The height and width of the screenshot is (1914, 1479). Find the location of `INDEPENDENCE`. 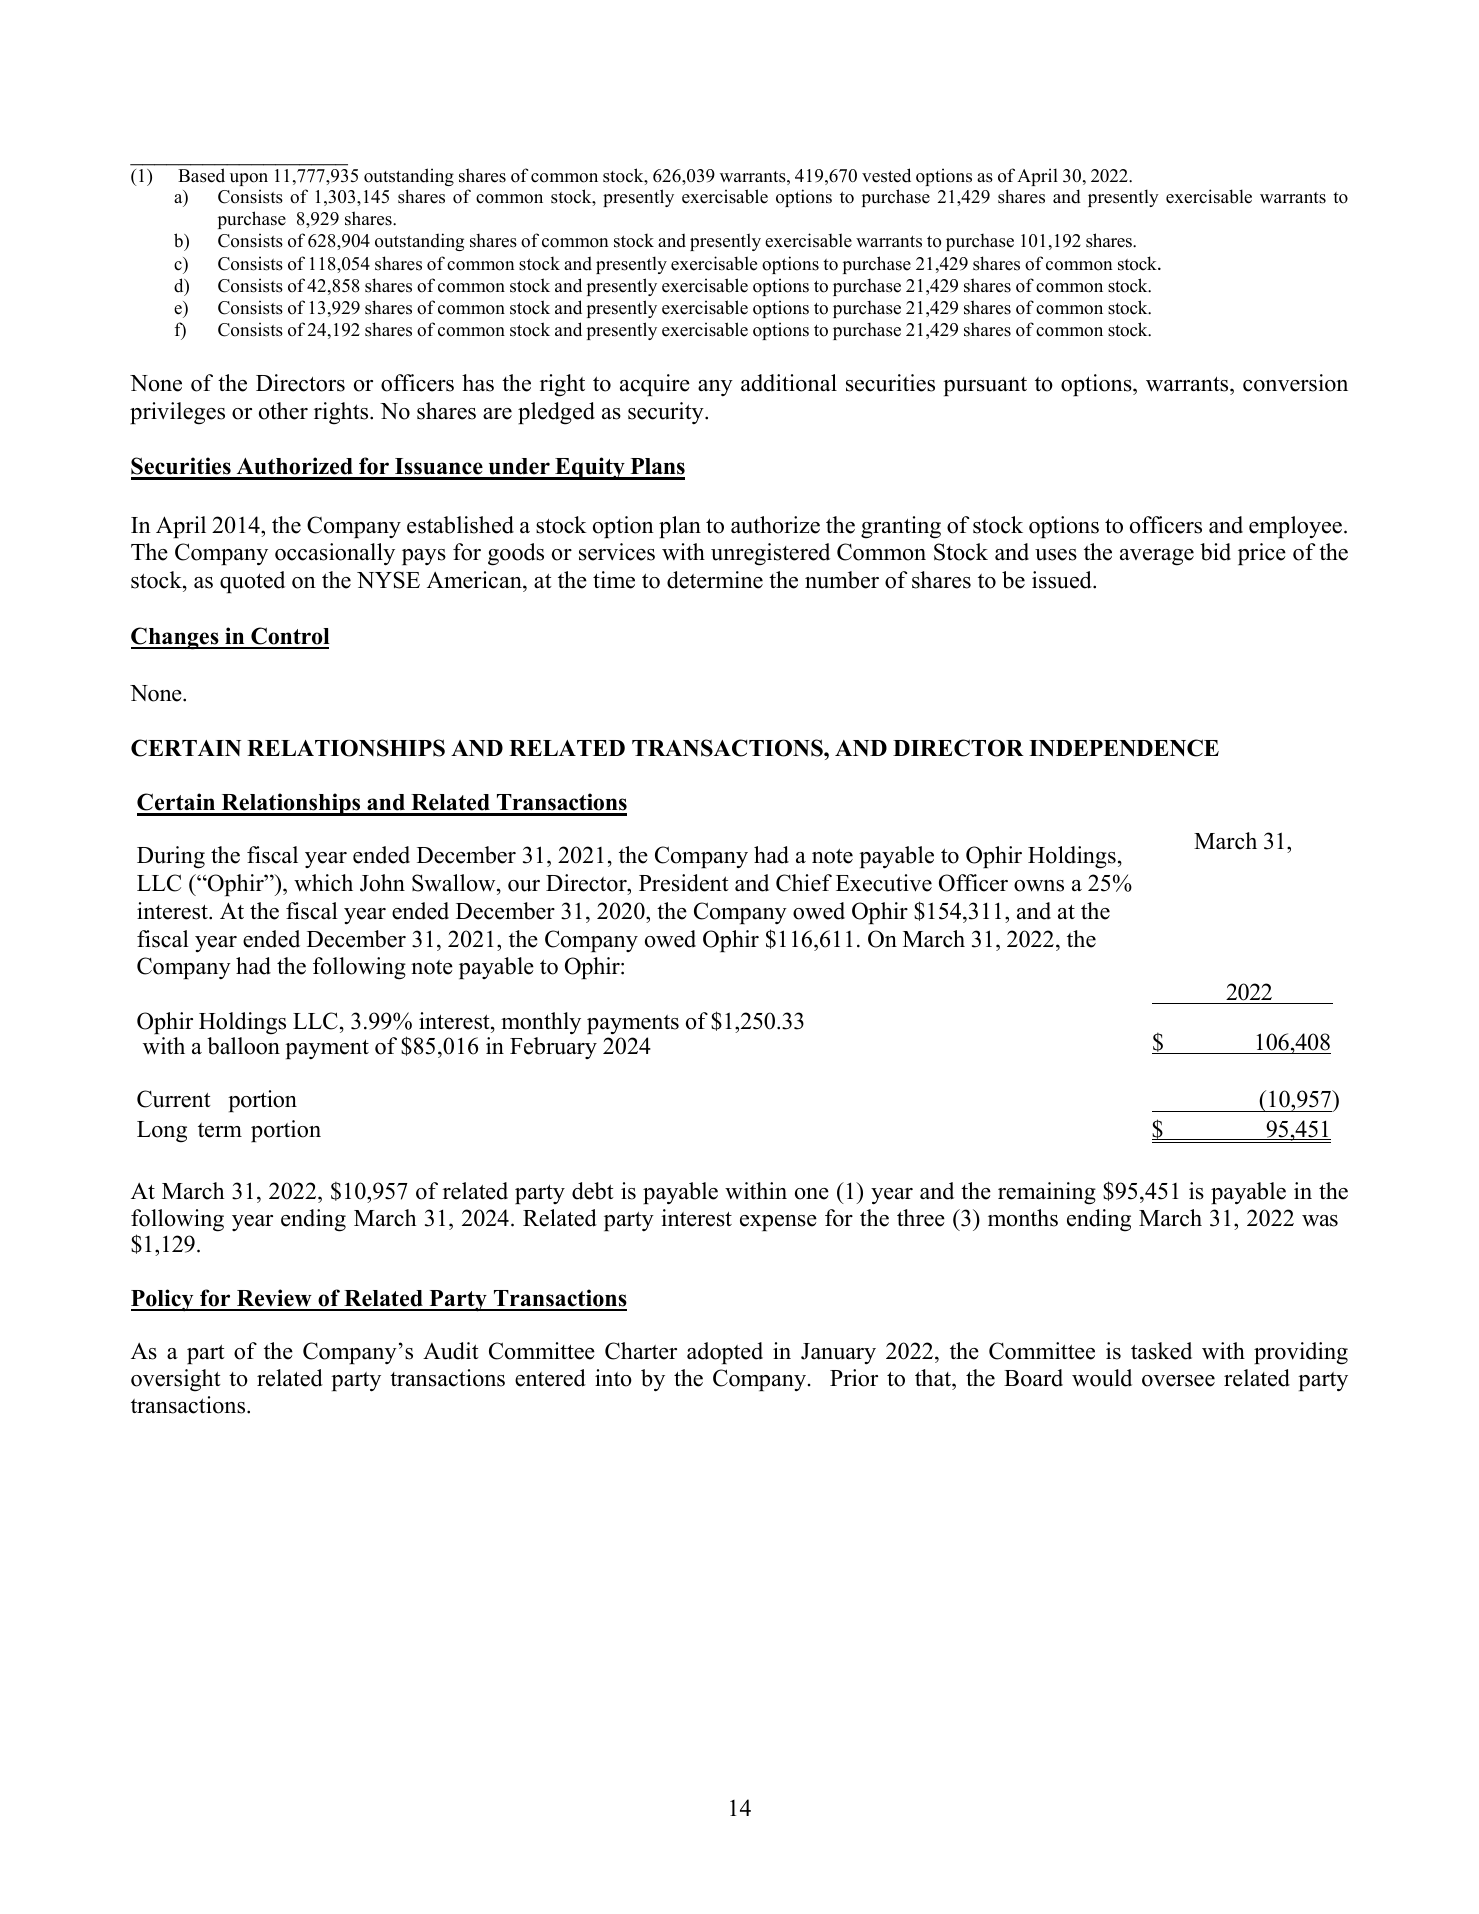

INDEPENDENCE is located at coordinates (1124, 748).
